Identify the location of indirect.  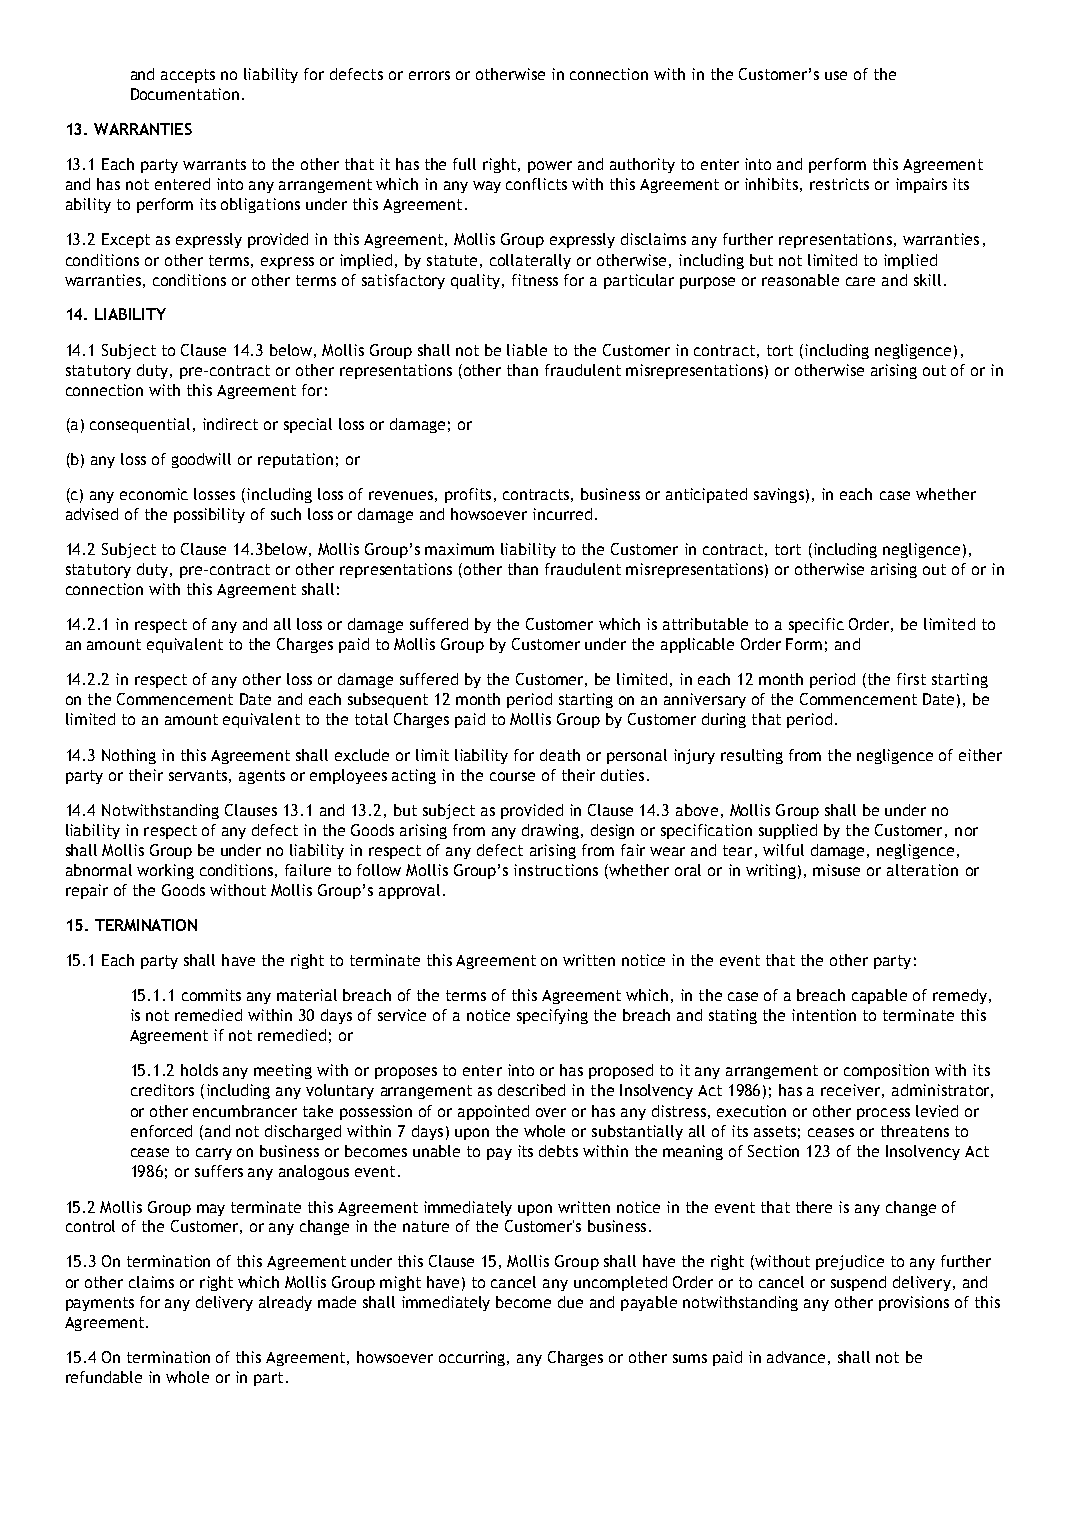
(230, 424).
